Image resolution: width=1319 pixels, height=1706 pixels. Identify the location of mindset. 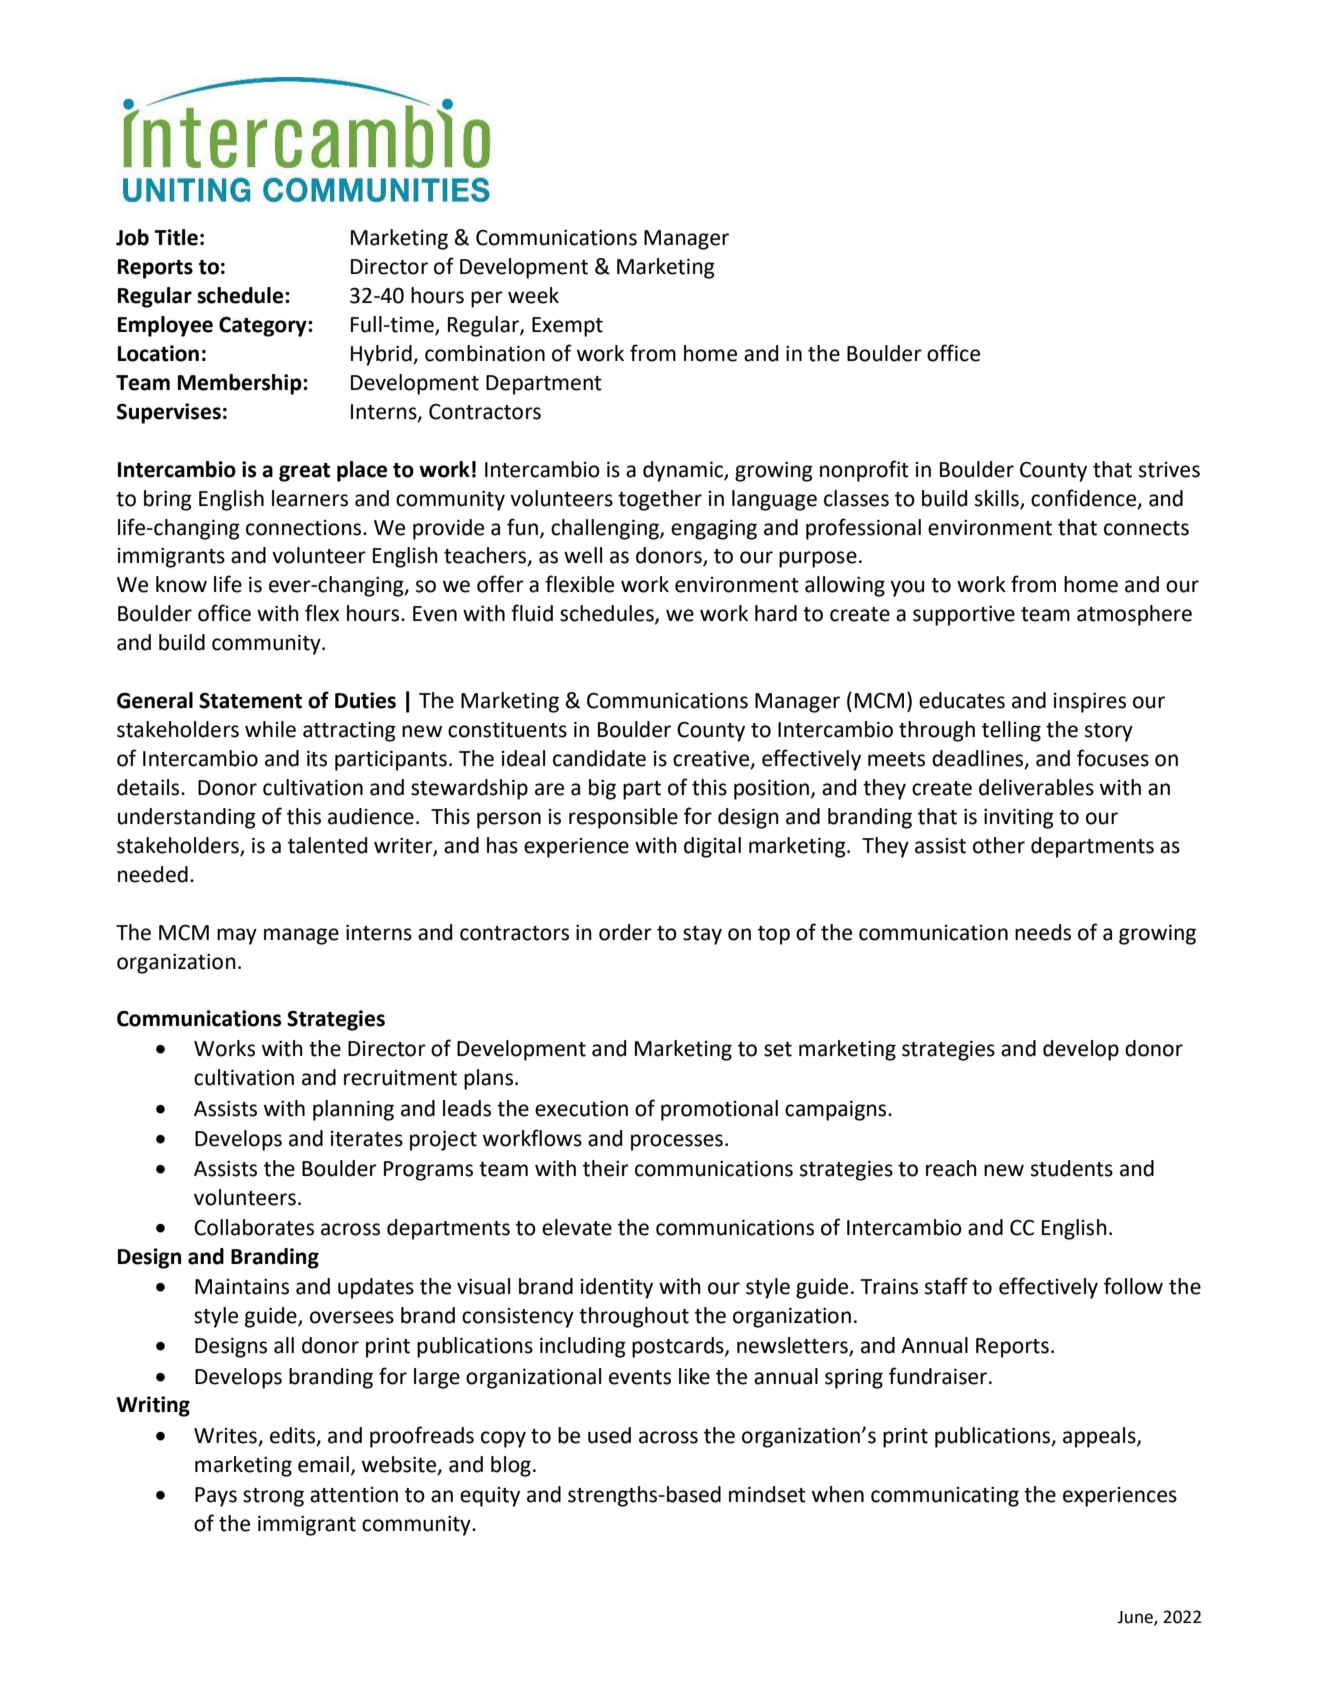
(767, 1494).
